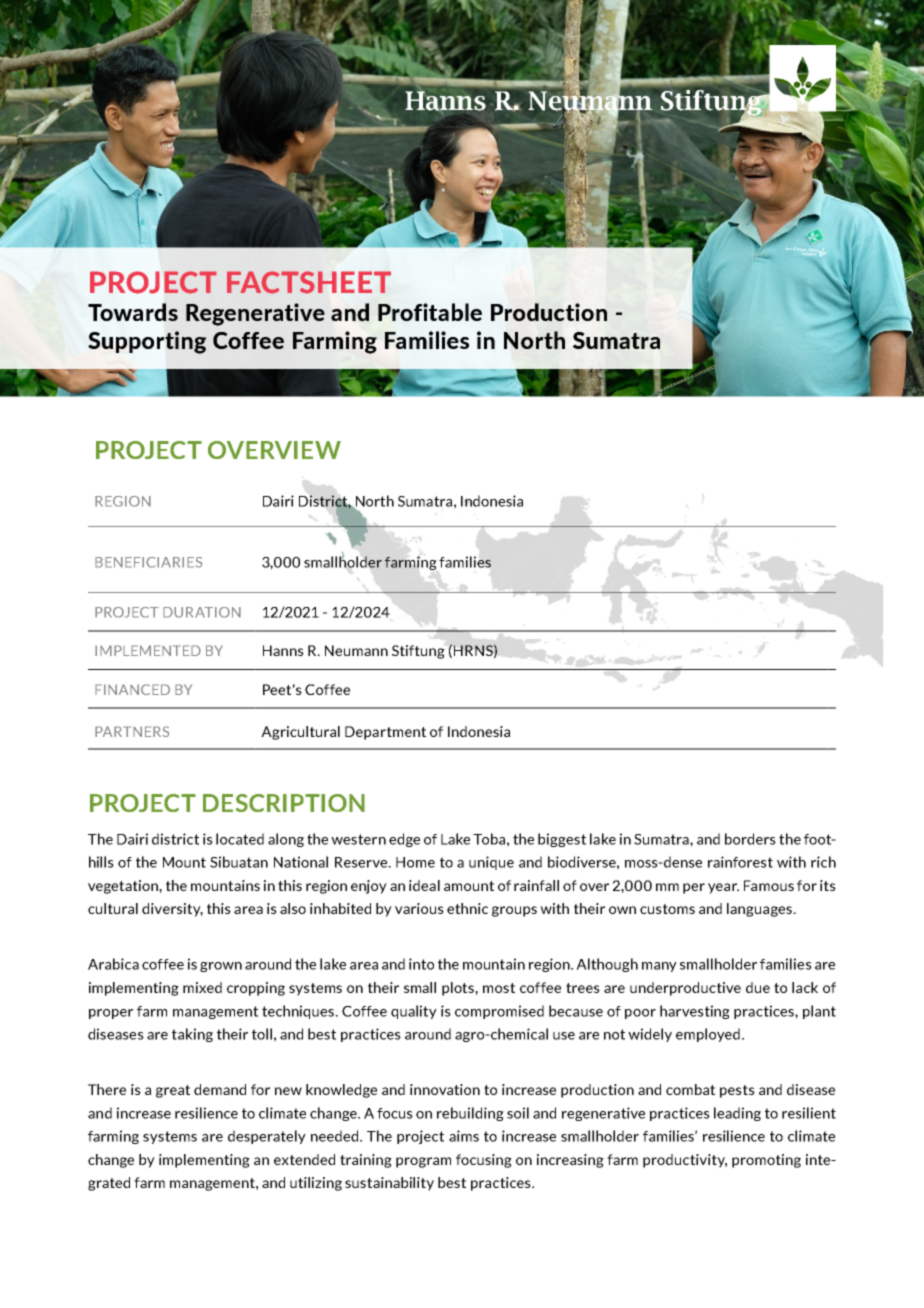  I want to click on Department, so click(385, 733).
